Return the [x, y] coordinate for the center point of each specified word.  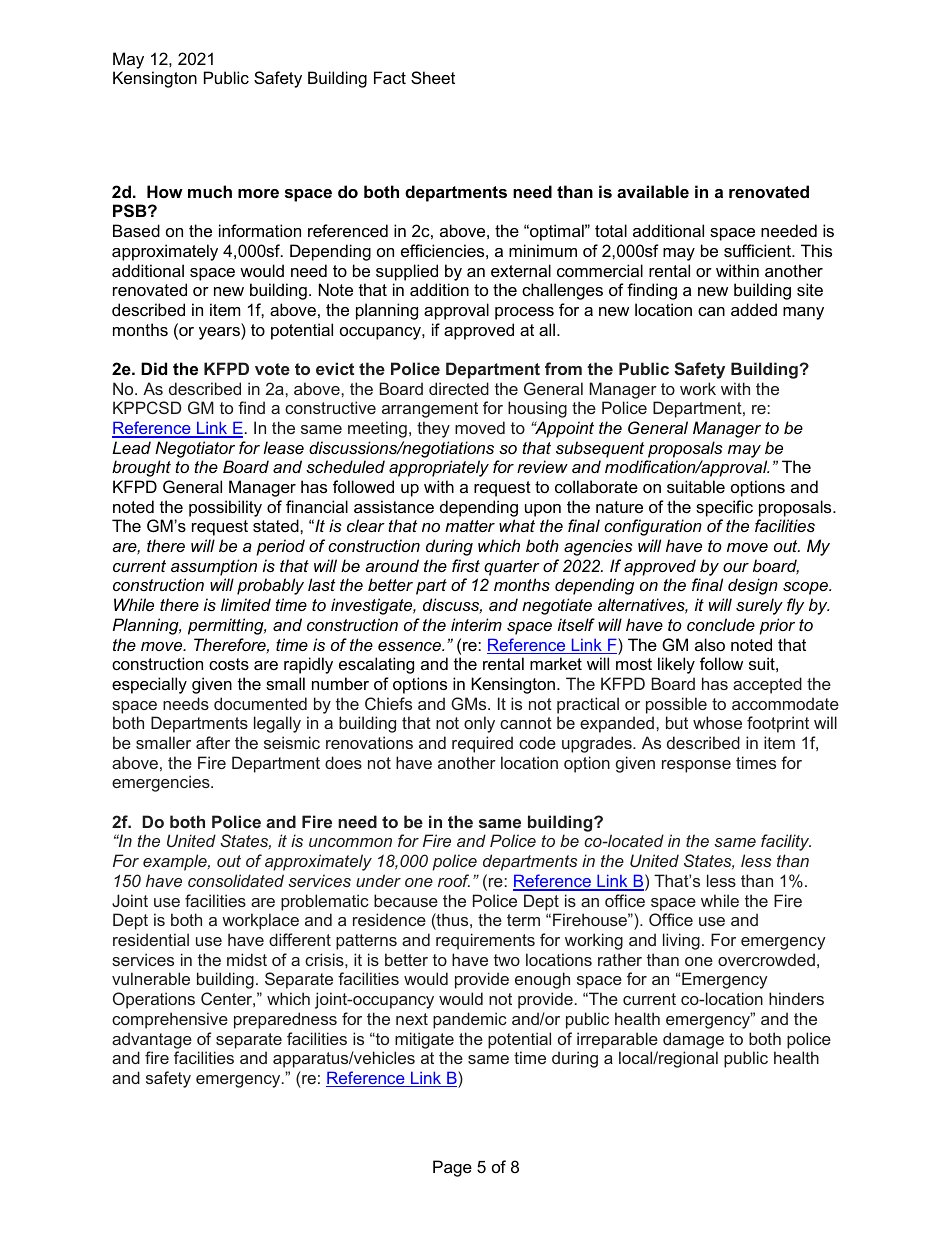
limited [246, 604]
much [210, 191]
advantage [152, 1040]
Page [452, 1168]
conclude [721, 624]
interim [476, 624]
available [653, 191]
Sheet [433, 77]
